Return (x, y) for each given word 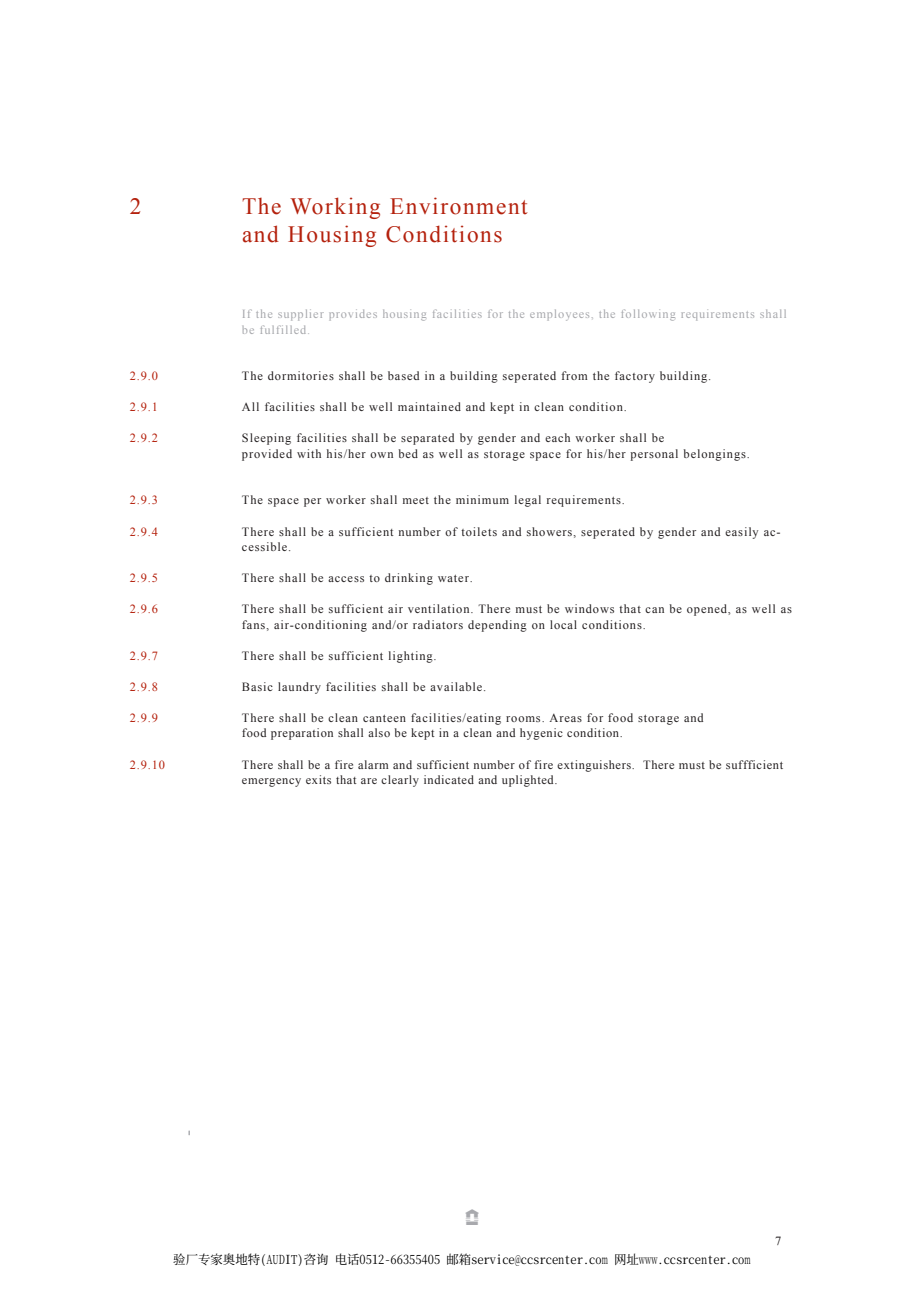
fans (254, 624)
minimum (482, 499)
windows (589, 608)
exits (318, 779)
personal (654, 455)
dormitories (301, 375)
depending (497, 626)
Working (335, 208)
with (309, 453)
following (648, 315)
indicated (449, 779)
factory (635, 377)
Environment (459, 206)
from (574, 375)
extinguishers (595, 766)
